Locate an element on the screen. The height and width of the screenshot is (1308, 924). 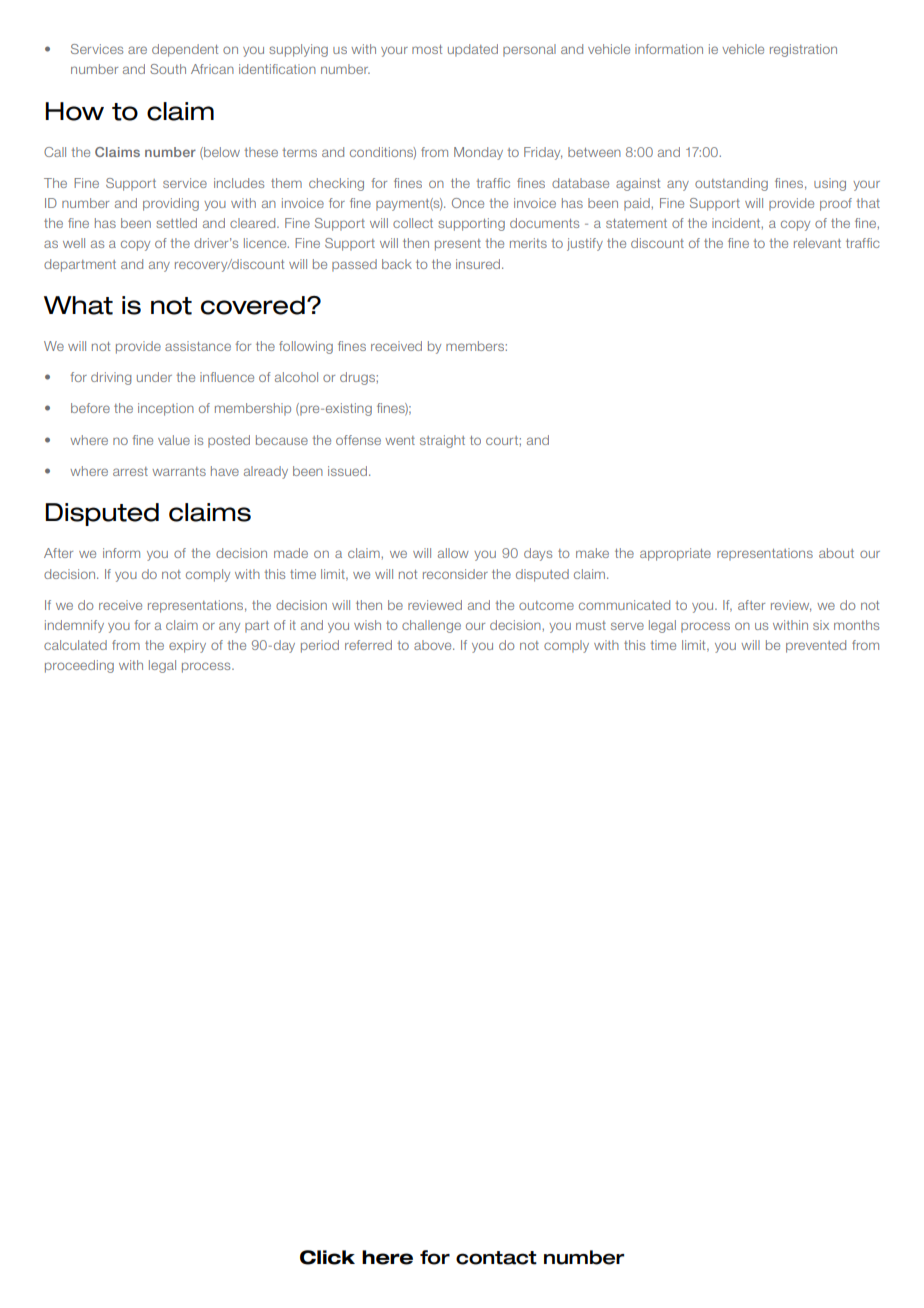
six is located at coordinates (821, 625).
